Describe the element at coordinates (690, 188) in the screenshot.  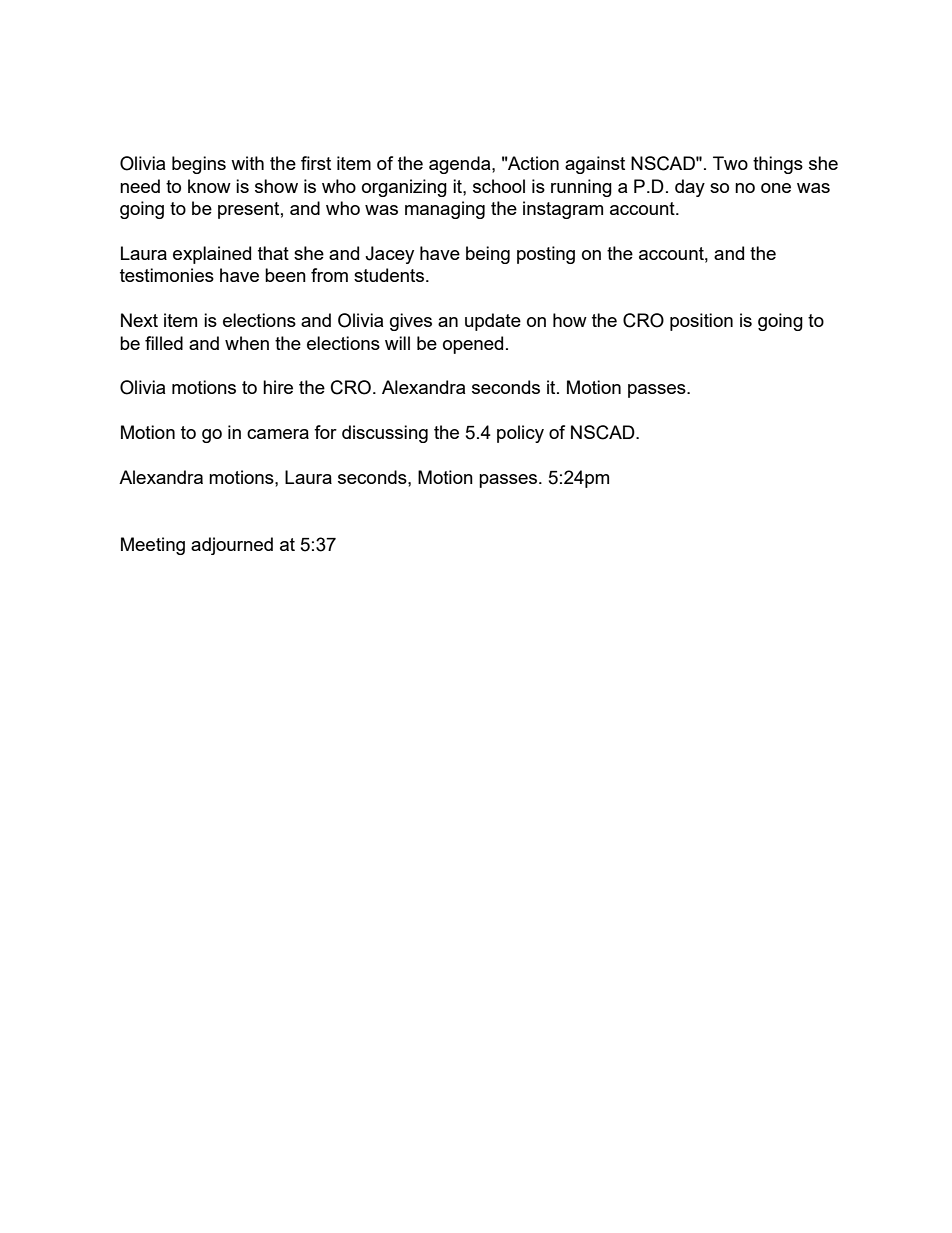
I see `day` at that location.
